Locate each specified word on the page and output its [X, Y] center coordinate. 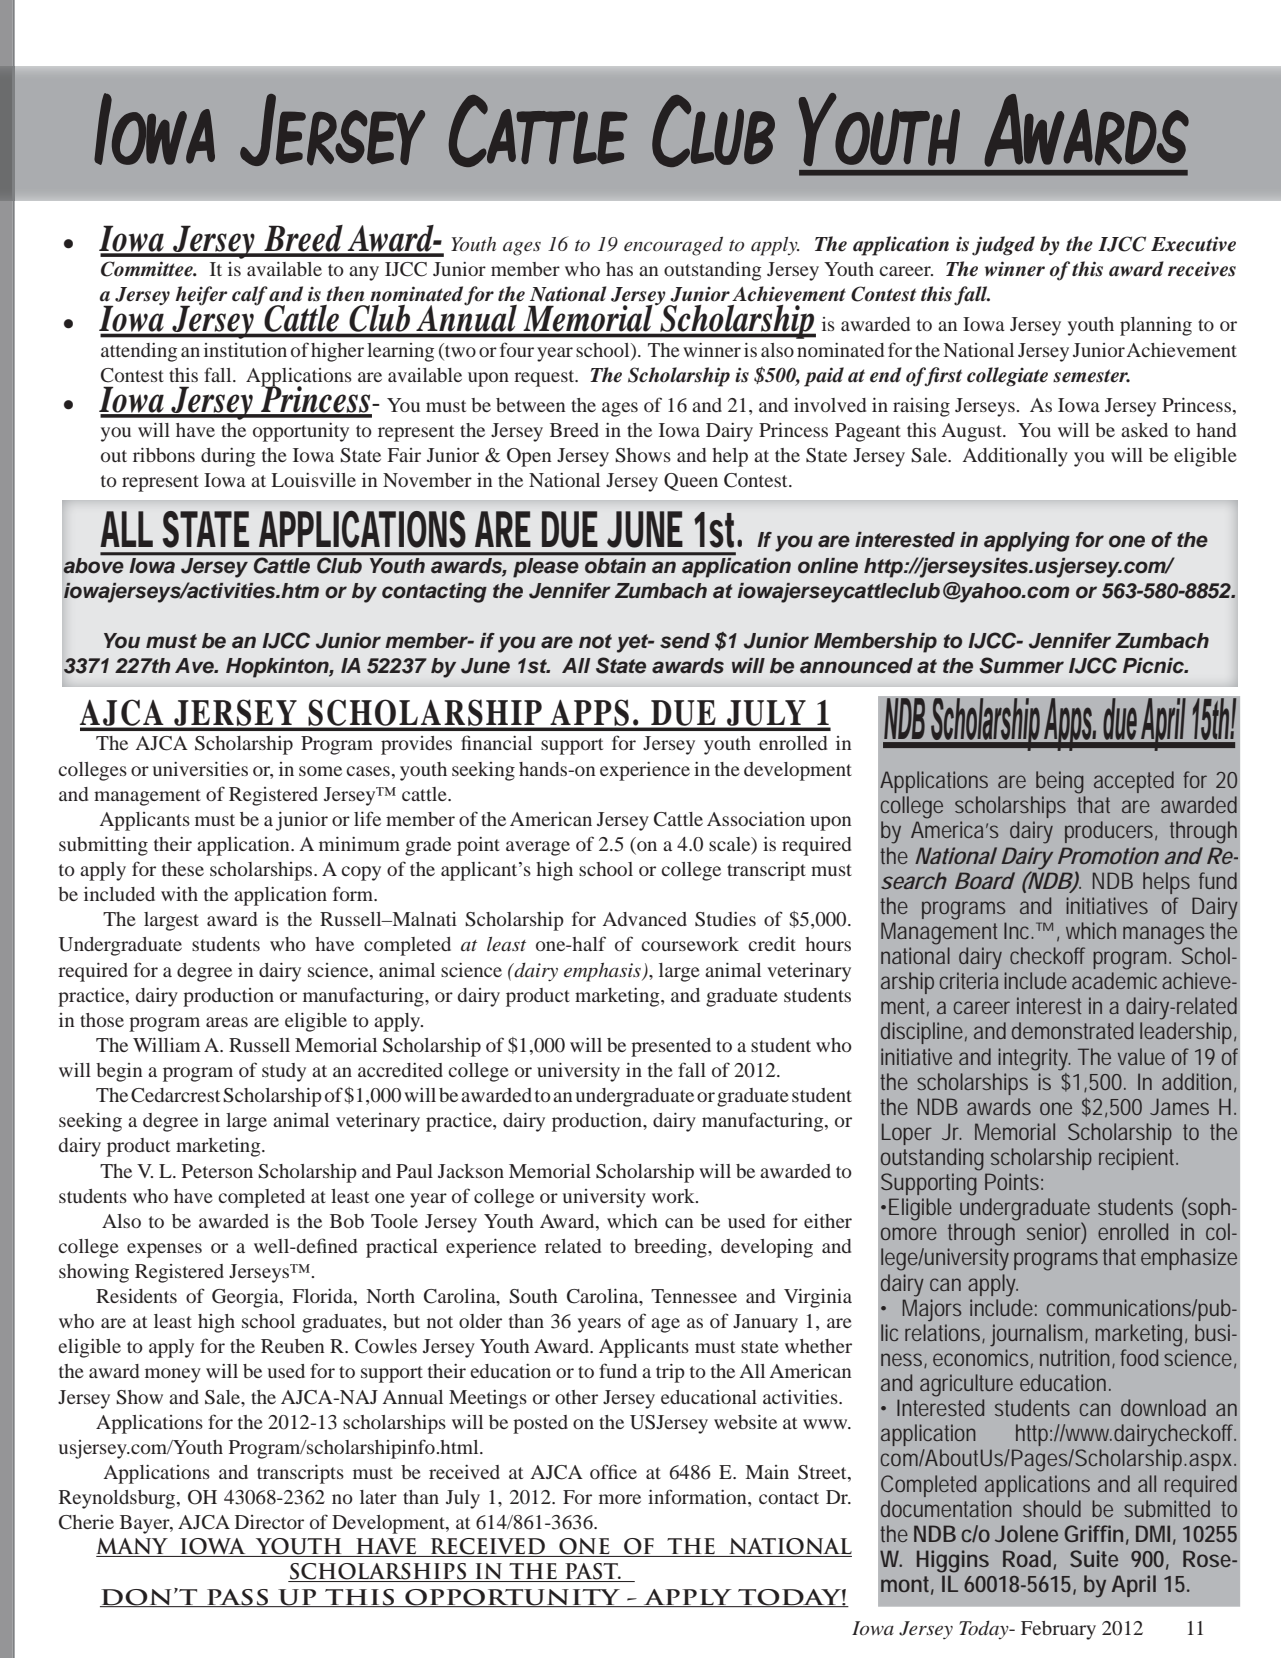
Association [756, 818]
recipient [1138, 1159]
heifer [201, 297]
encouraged [673, 246]
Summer [1021, 665]
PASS [238, 1598]
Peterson [217, 1171]
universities [200, 768]
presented [671, 1047]
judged [1003, 246]
